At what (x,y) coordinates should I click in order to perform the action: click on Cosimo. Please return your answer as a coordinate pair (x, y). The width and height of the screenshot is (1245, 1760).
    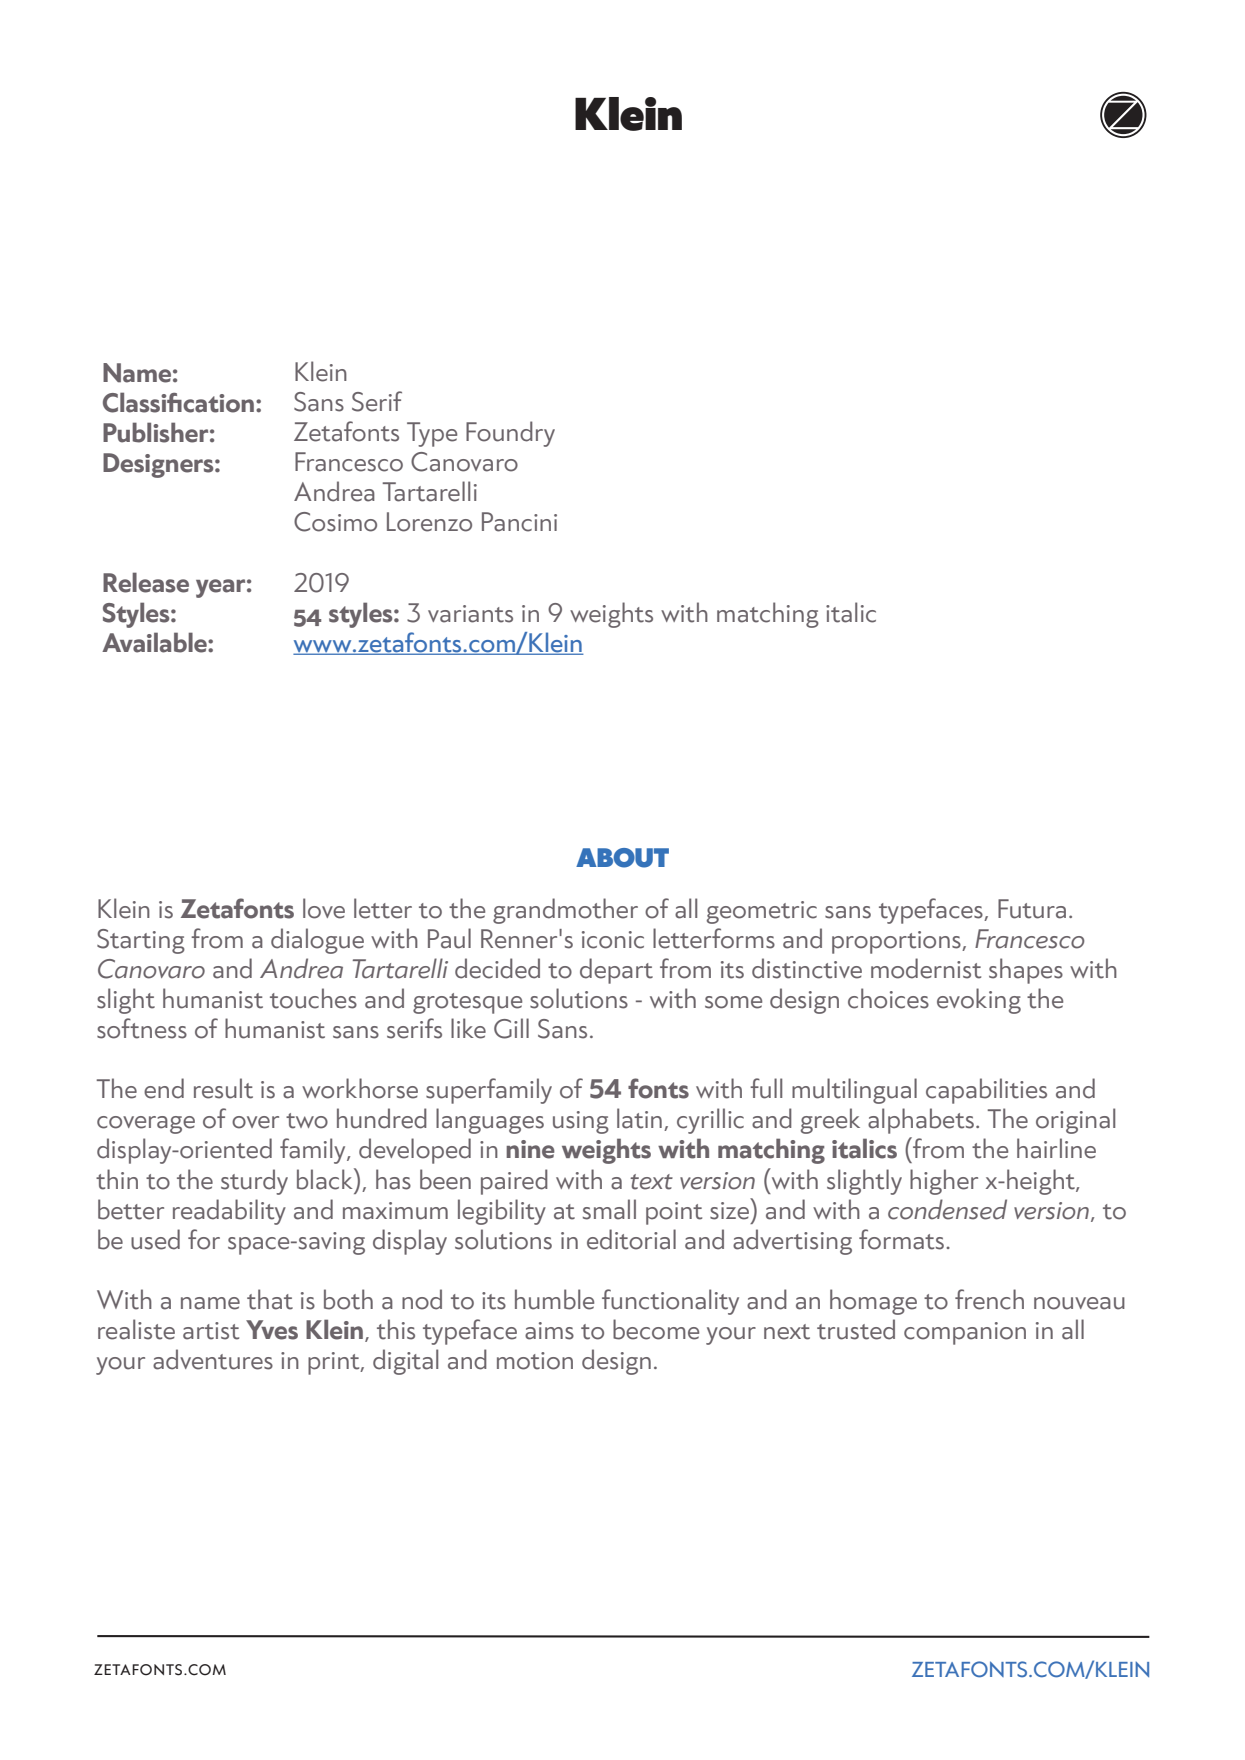
    Looking at the image, I should click on (335, 522).
